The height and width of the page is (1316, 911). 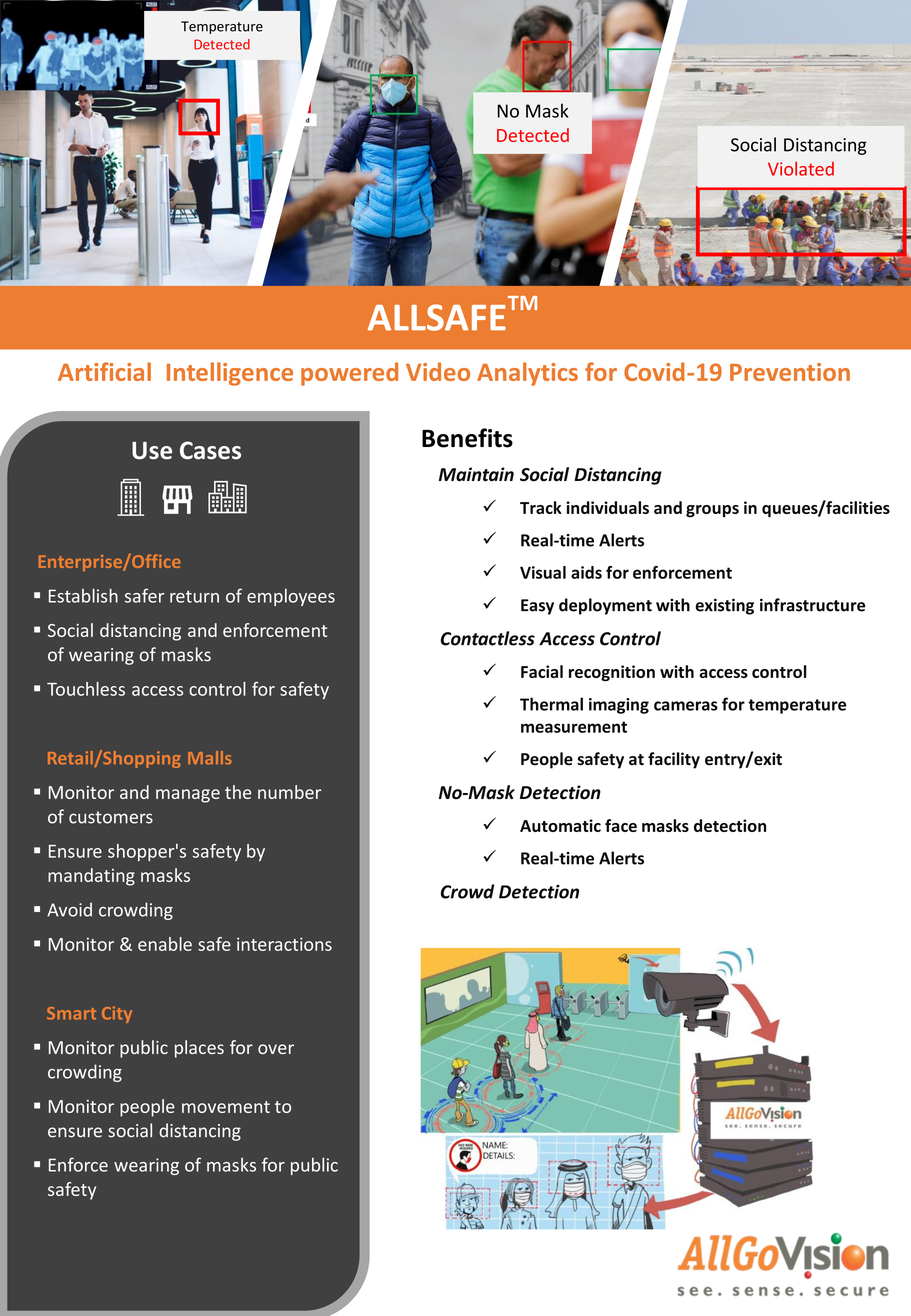 What do you see at coordinates (199, 1049) in the page?
I see `places` at bounding box center [199, 1049].
